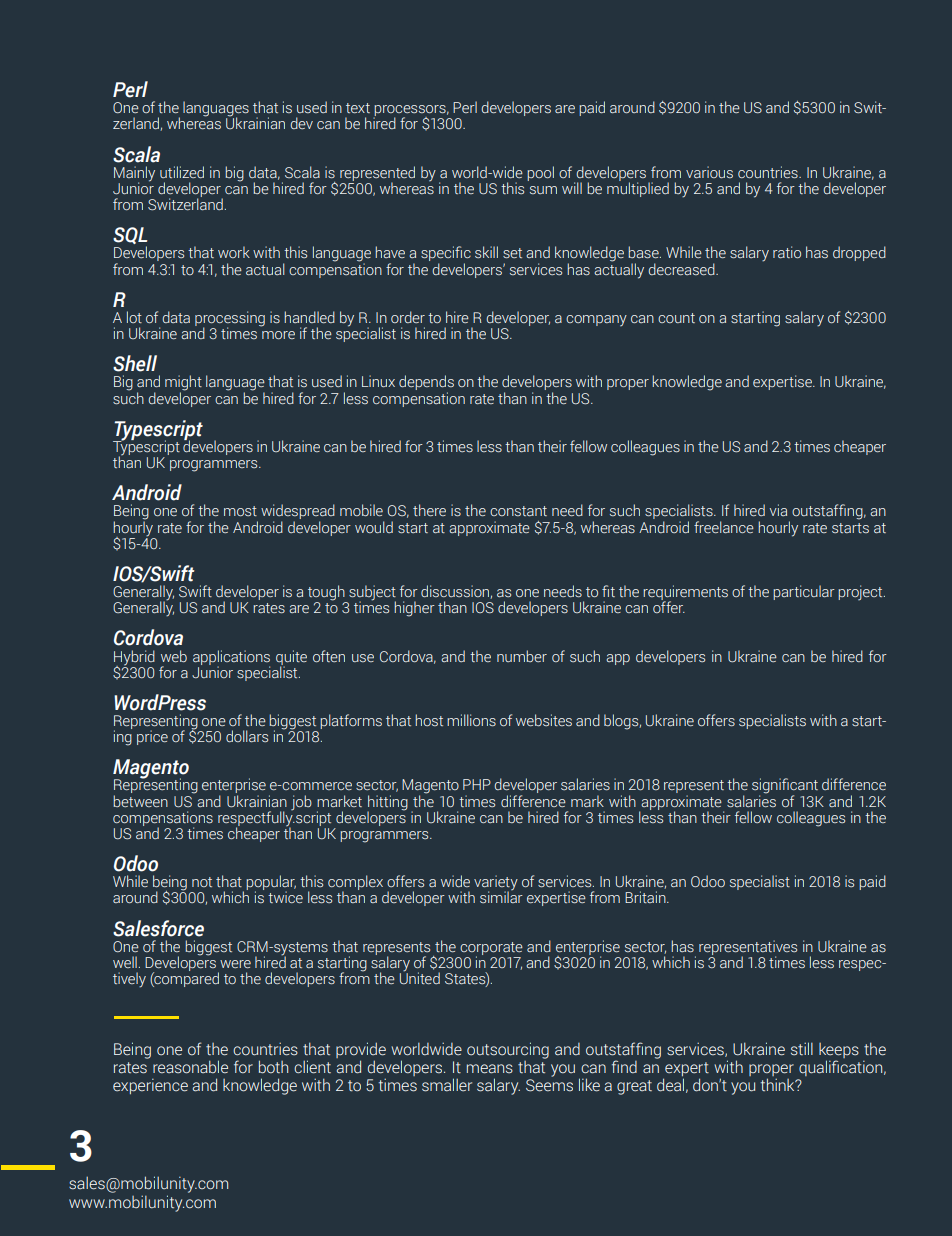 The width and height of the screenshot is (952, 1236). What do you see at coordinates (426, 384) in the screenshot?
I see `depends` at bounding box center [426, 384].
